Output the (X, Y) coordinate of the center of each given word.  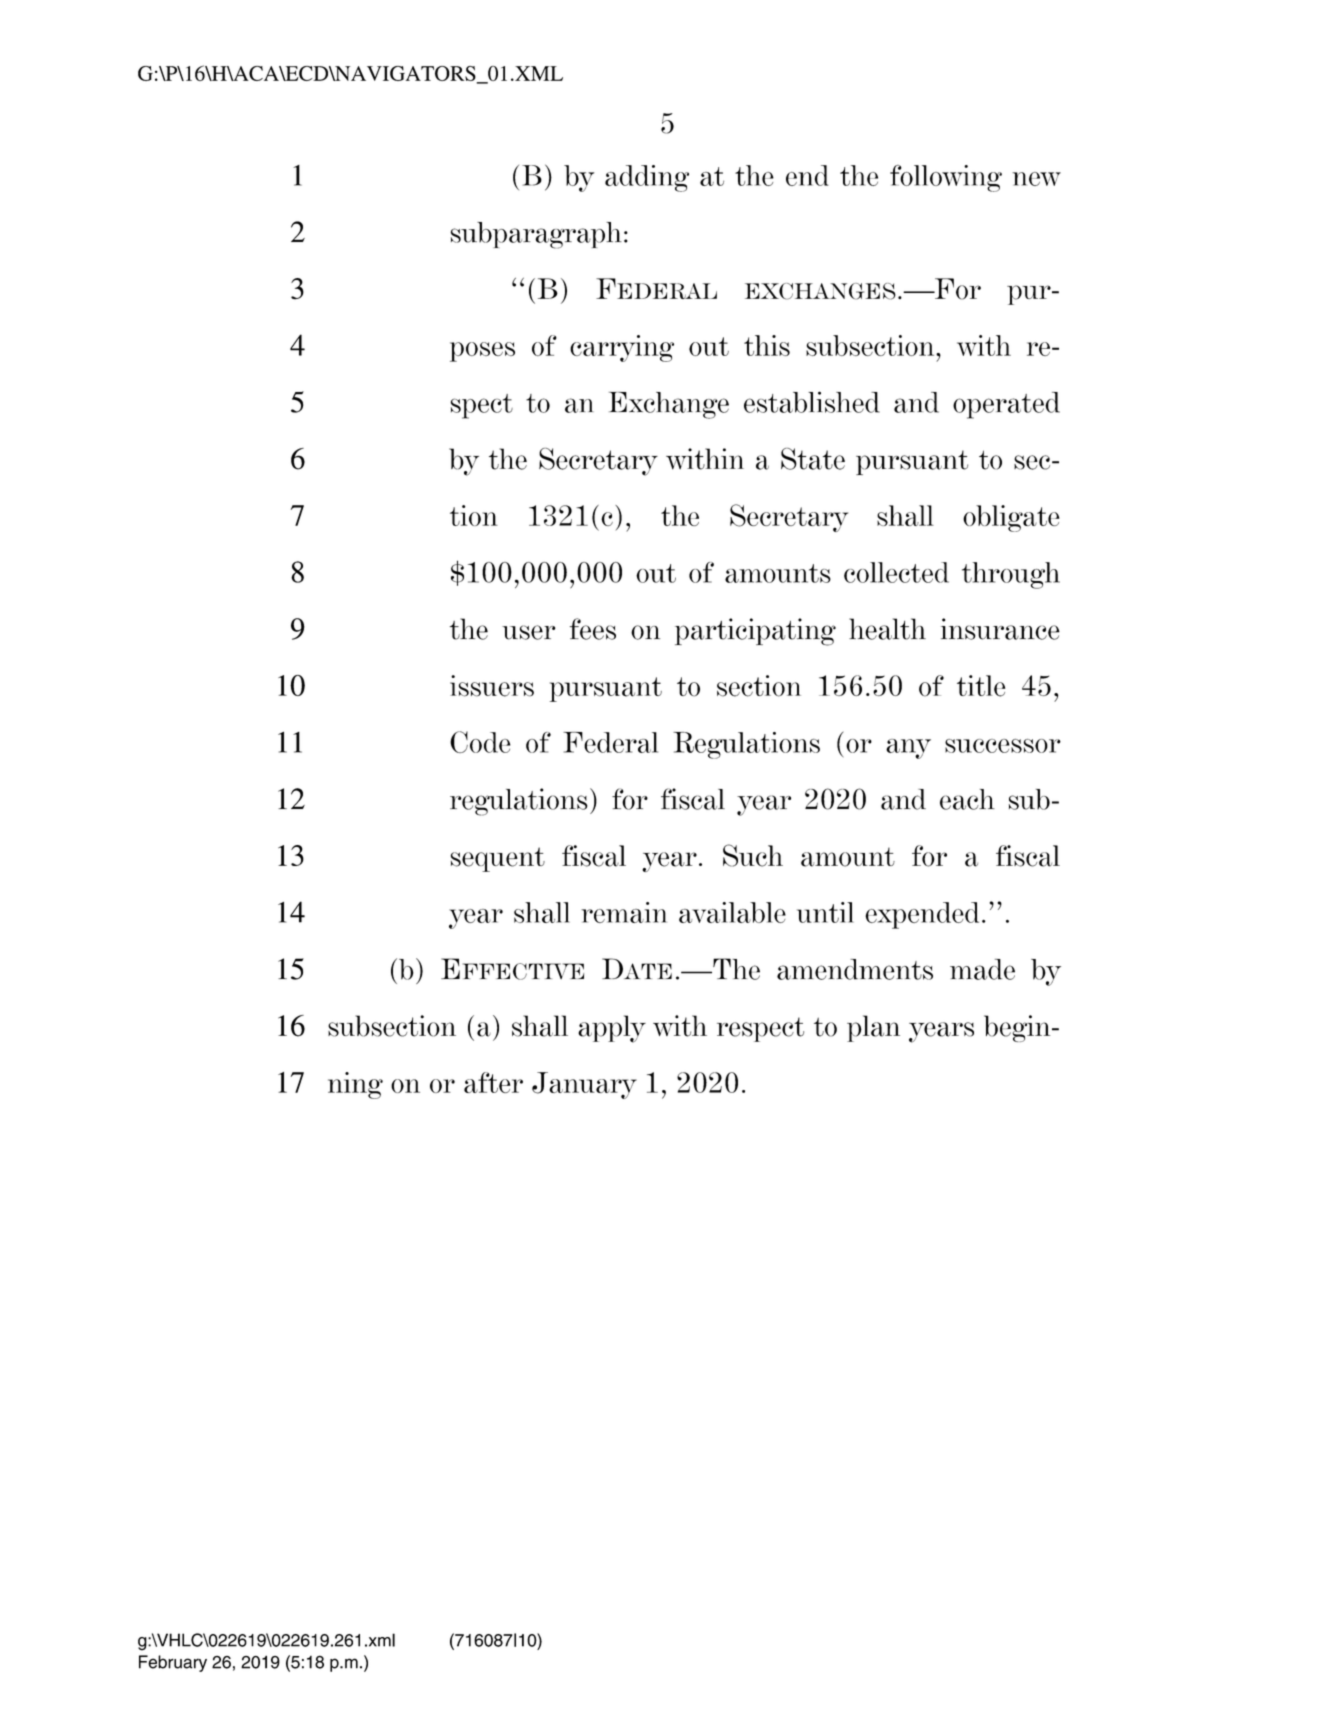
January (584, 1085)
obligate (1011, 518)
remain (624, 912)
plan (873, 1028)
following (946, 178)
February (173, 1663)
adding (647, 178)
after (493, 1082)
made (982, 969)
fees (593, 629)
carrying (622, 348)
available (732, 912)
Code (480, 742)
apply (612, 1029)
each (967, 799)
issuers (492, 686)
